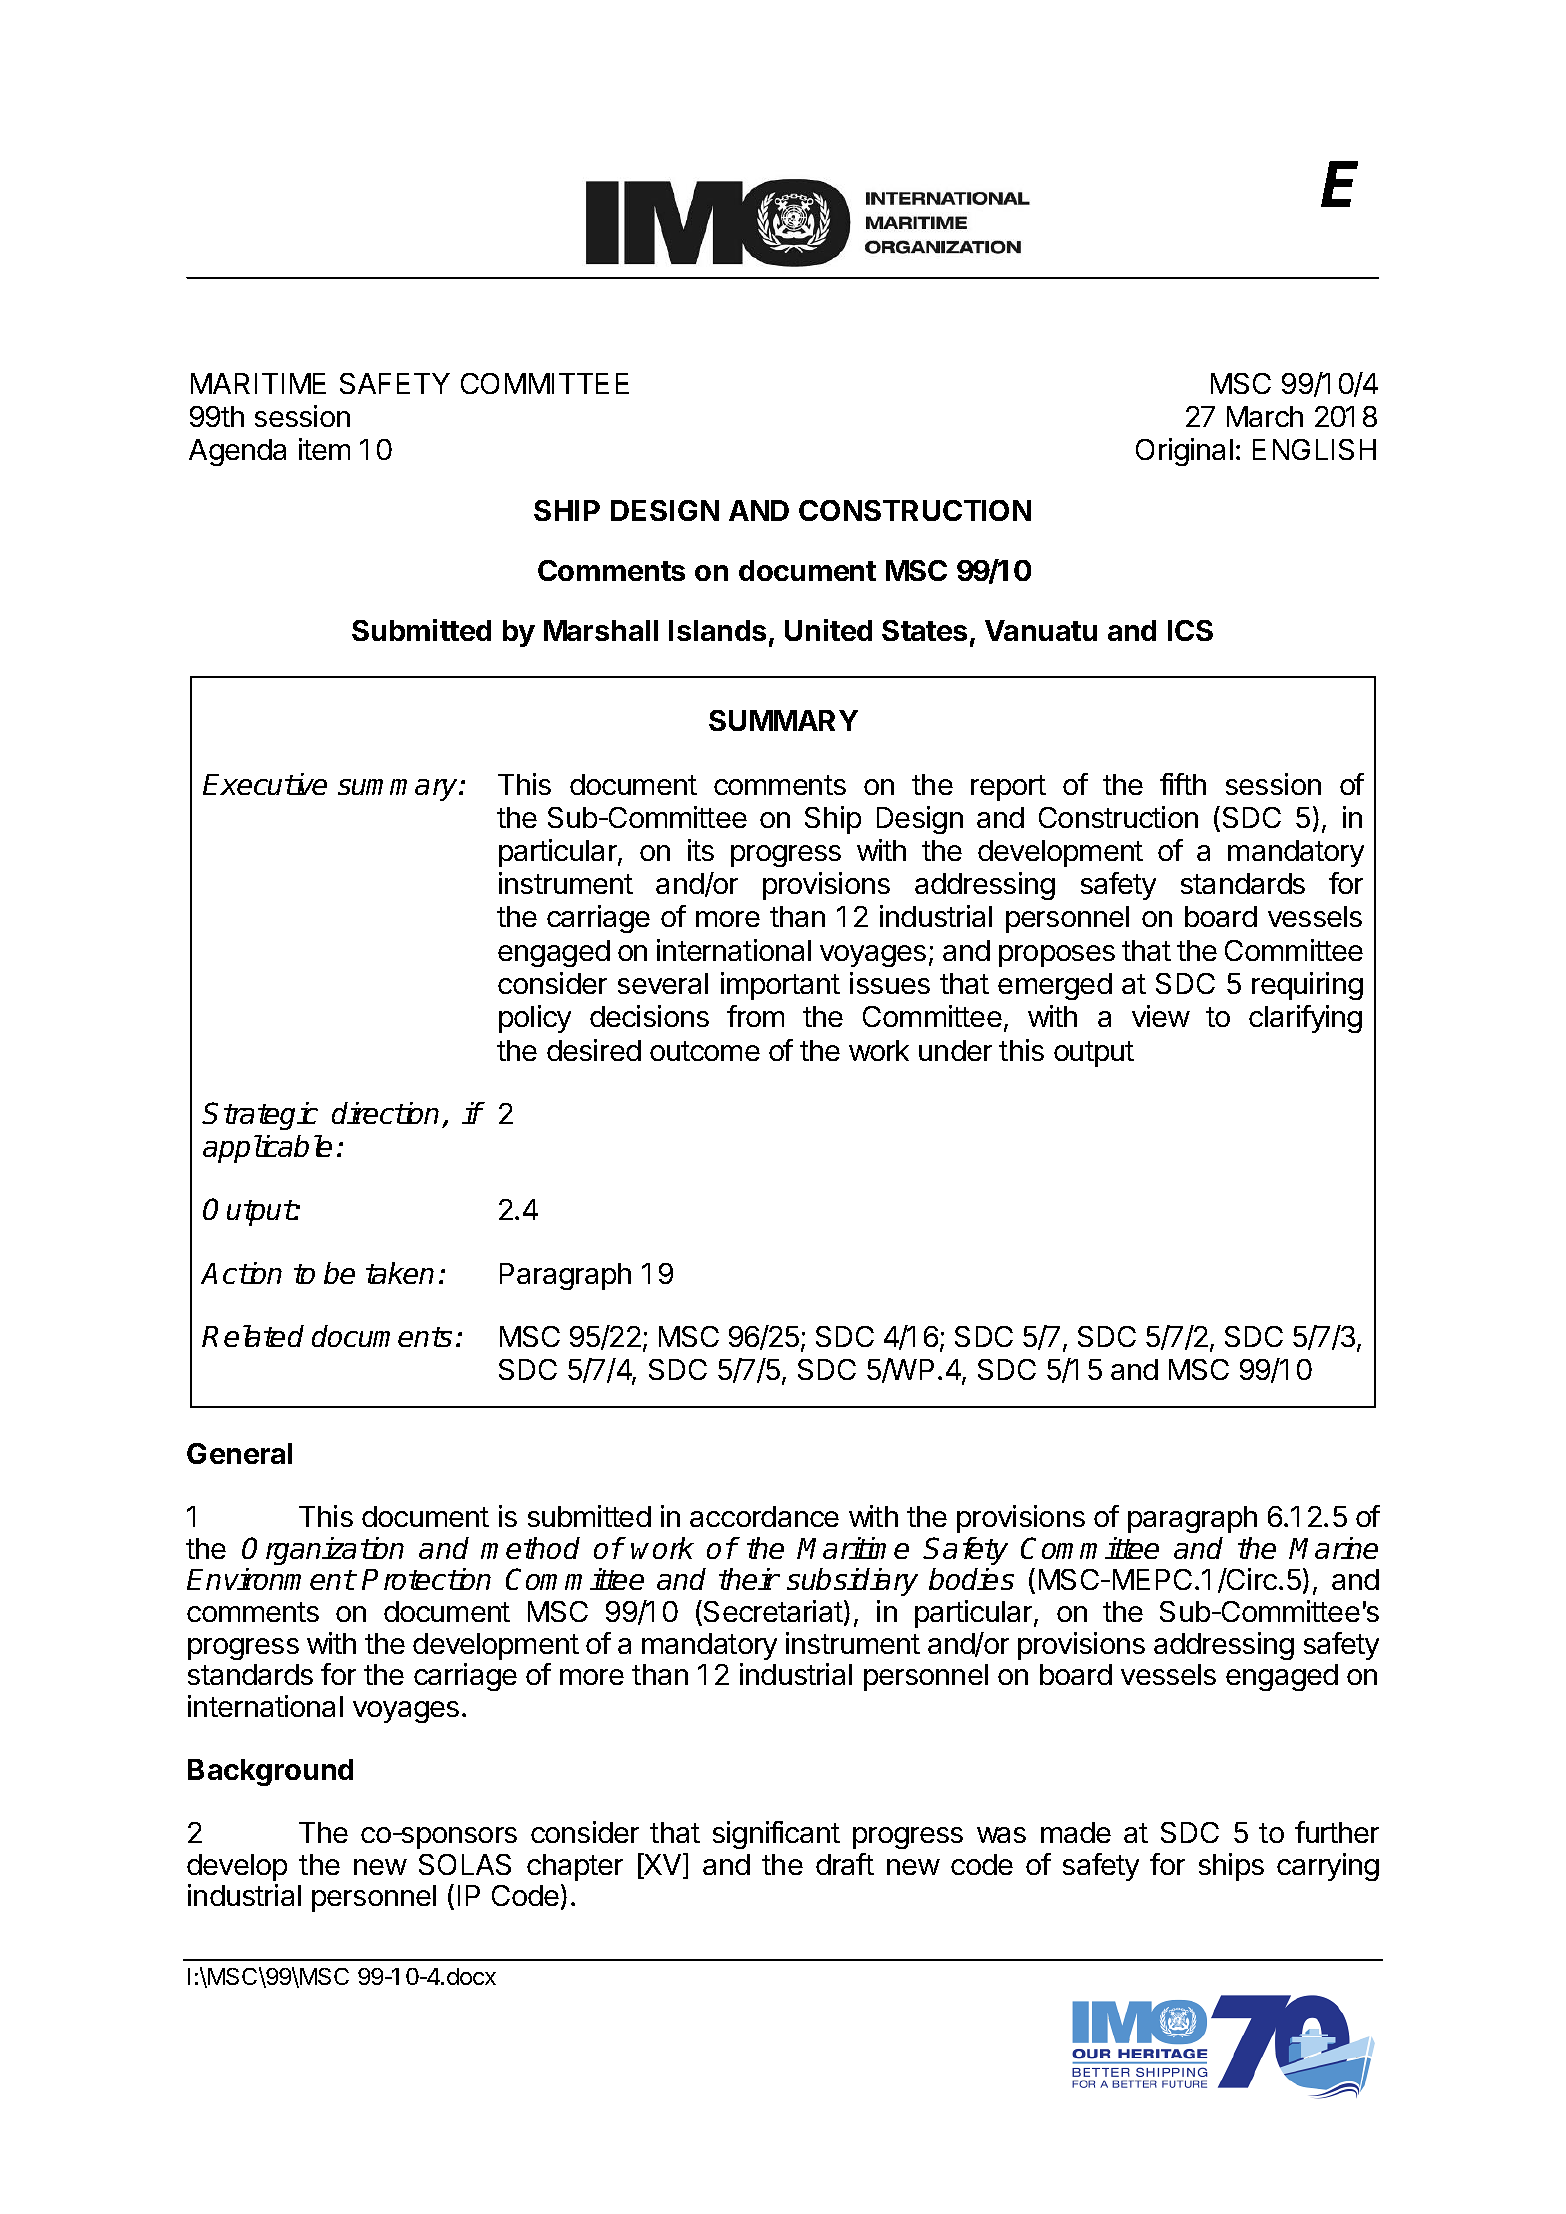 Image resolution: width=1566 pixels, height=2214 pixels. What do you see at coordinates (705, 1051) in the document?
I see `outcome` at bounding box center [705, 1051].
